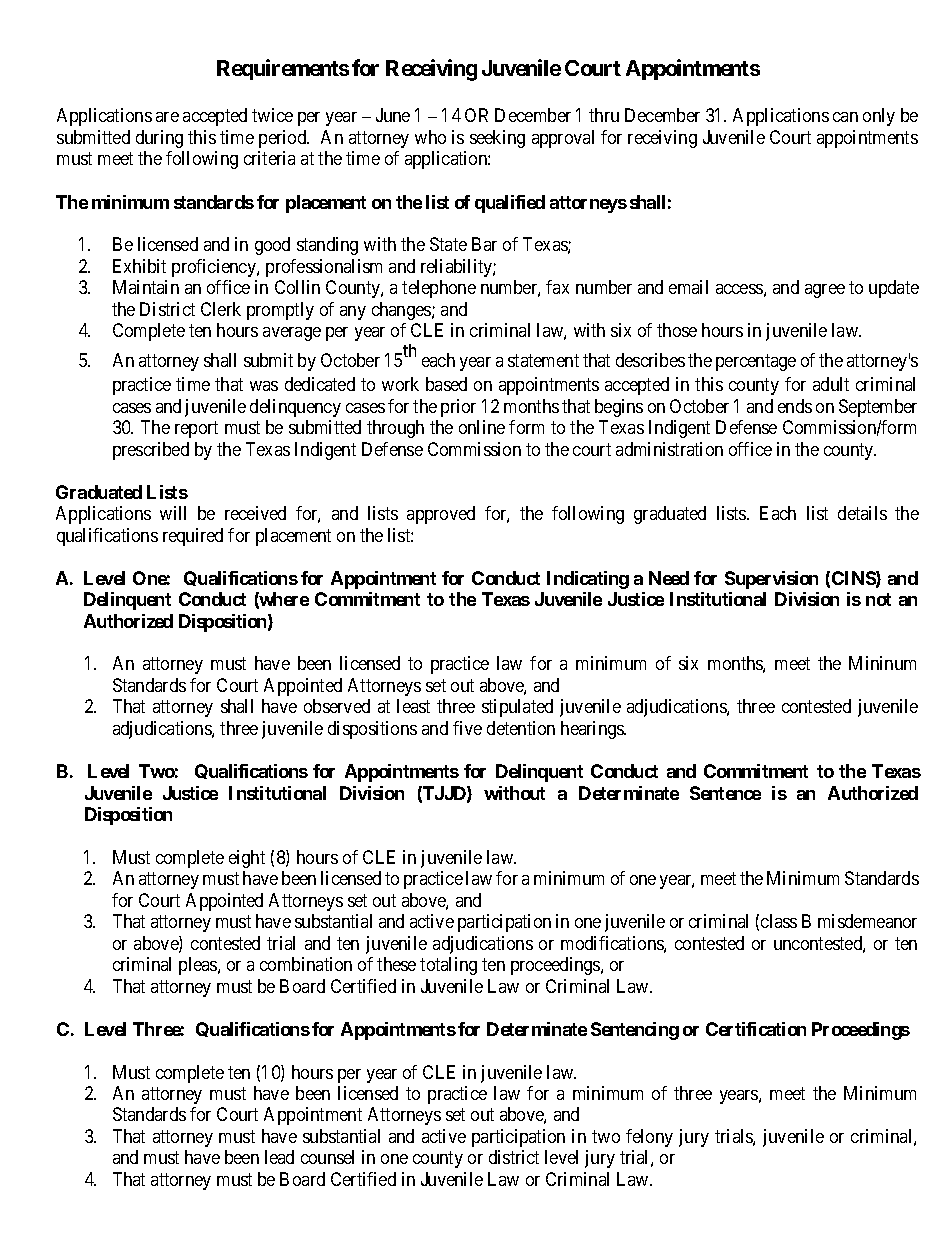 The height and width of the document is (1233, 952). Describe the element at coordinates (517, 708) in the document. I see `stipulated` at that location.
